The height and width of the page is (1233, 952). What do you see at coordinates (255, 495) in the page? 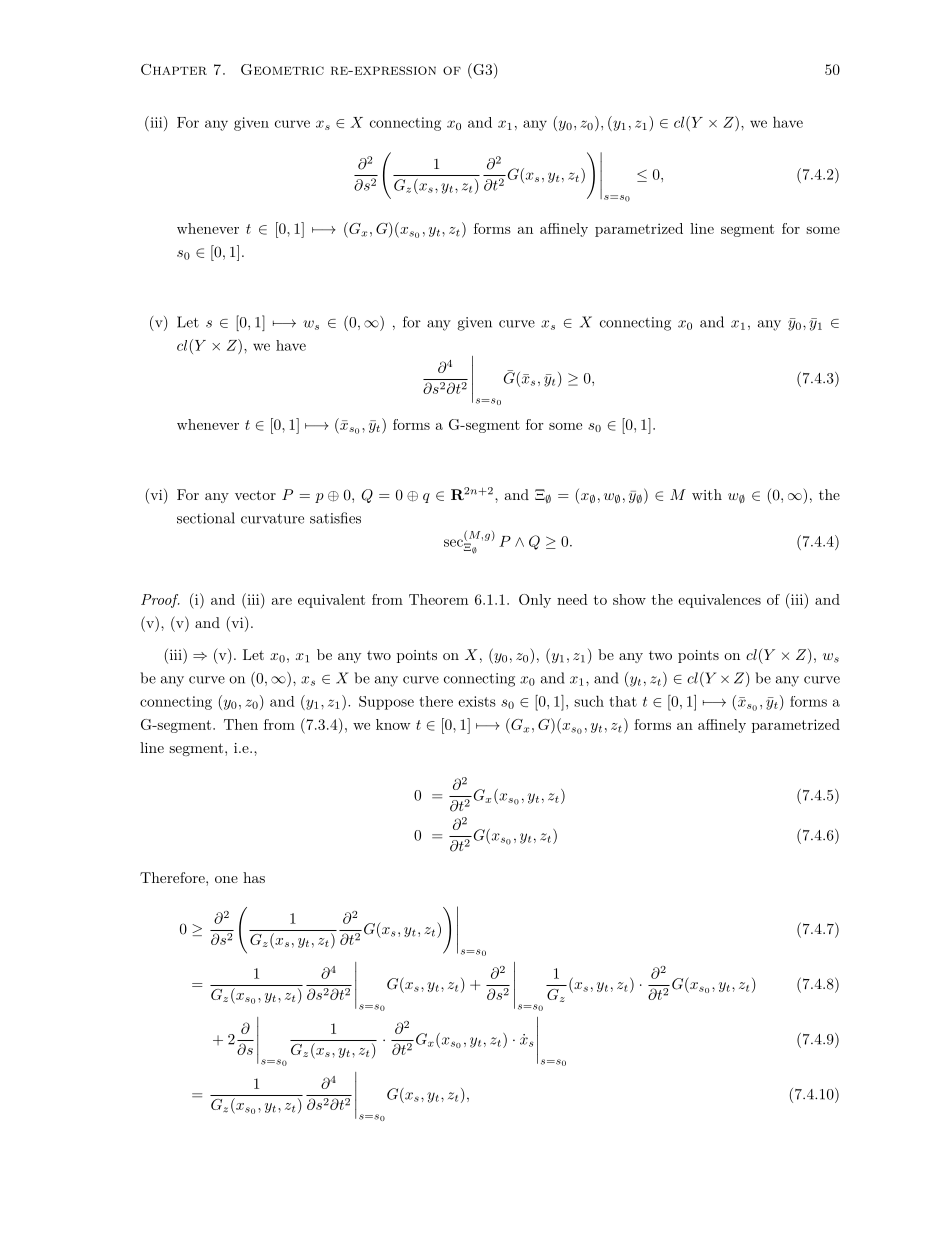
I see `vector` at bounding box center [255, 495].
